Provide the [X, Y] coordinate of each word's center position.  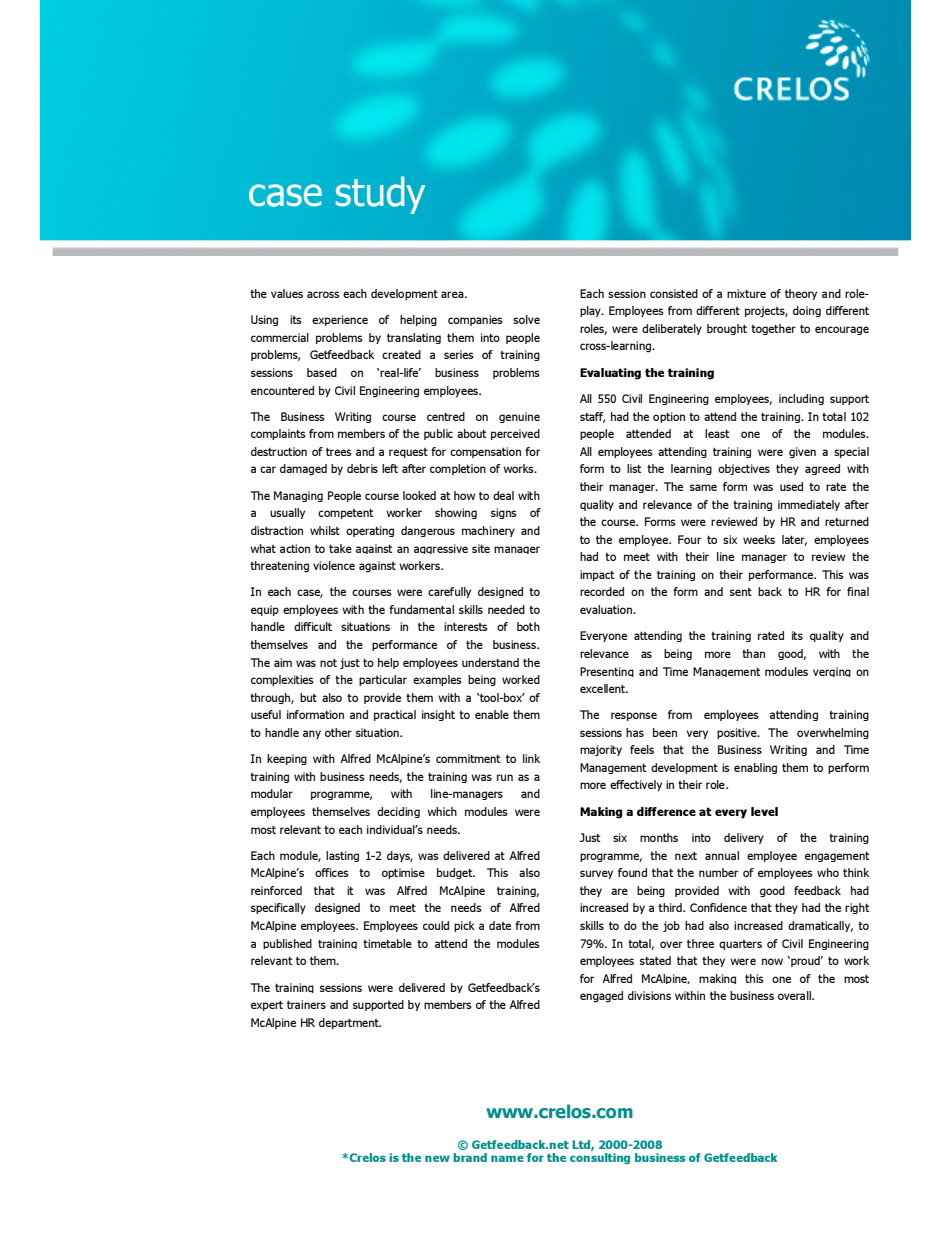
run [505, 777]
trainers [306, 1004]
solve [526, 319]
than [753, 653]
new [437, 1158]
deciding [398, 812]
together [773, 329]
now [772, 961]
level [764, 811]
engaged [601, 997]
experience [340, 320]
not [328, 662]
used [791, 486]
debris [362, 468]
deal [503, 495]
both [528, 626]
